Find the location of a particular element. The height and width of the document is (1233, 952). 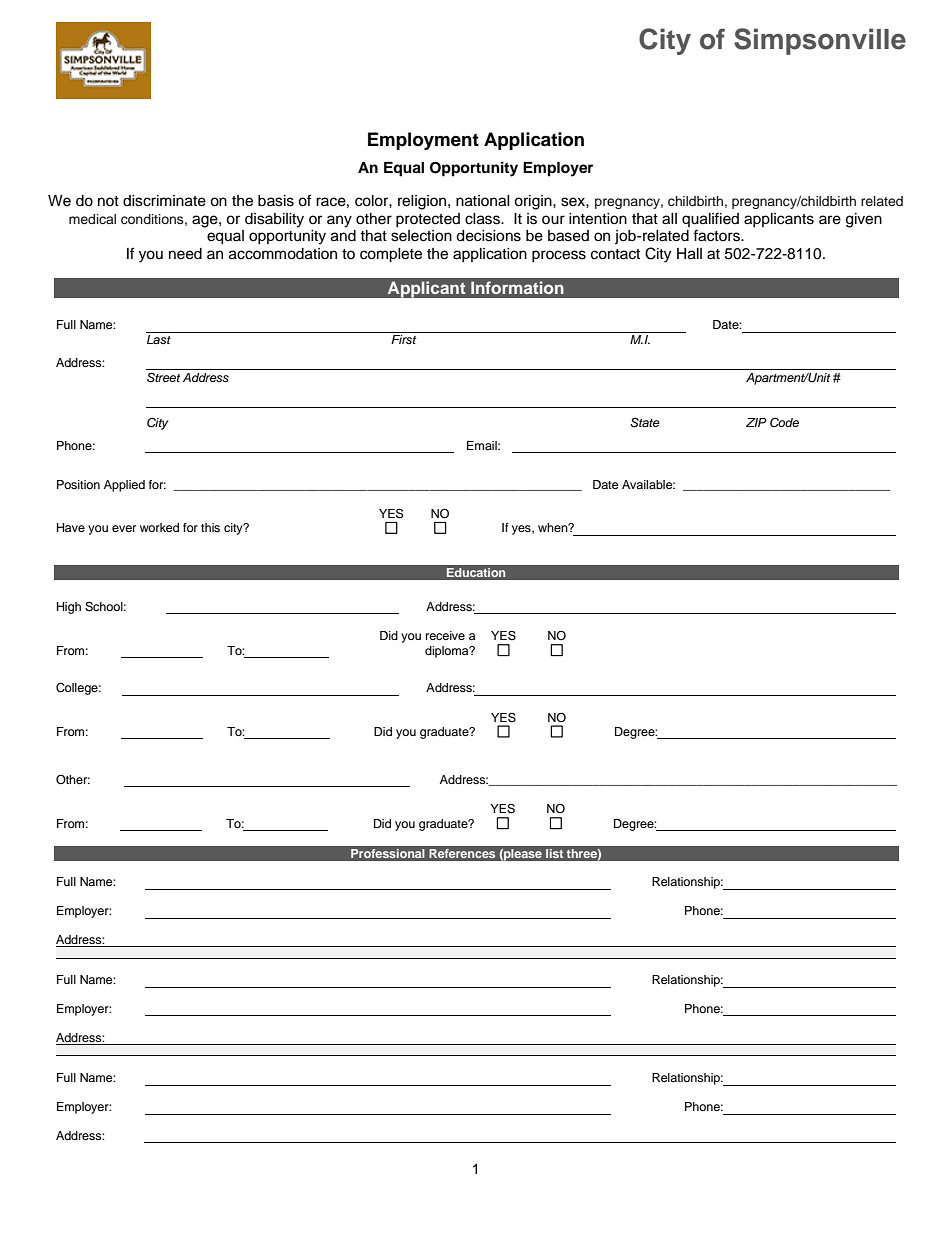

complete is located at coordinates (391, 255).
